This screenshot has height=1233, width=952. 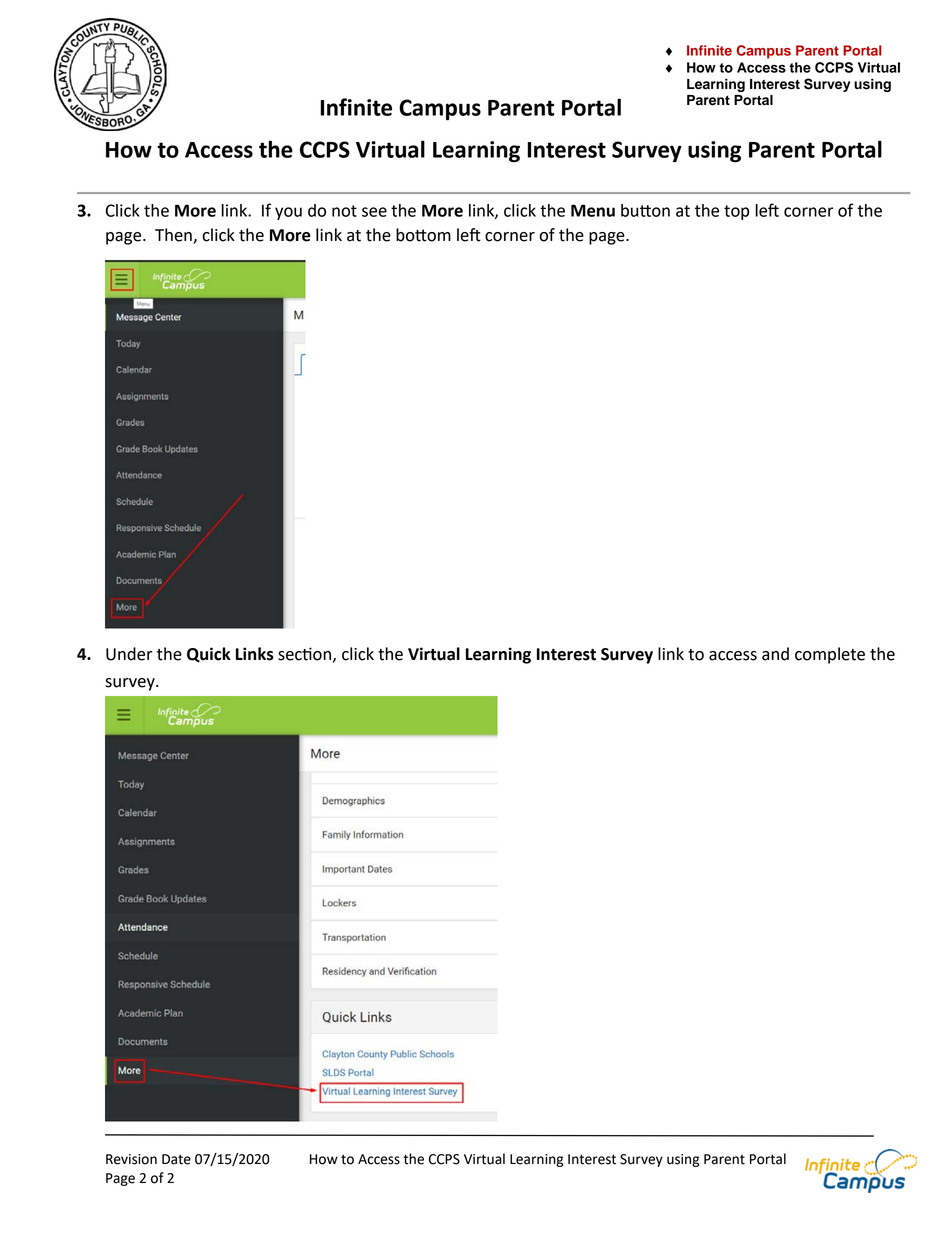 What do you see at coordinates (344, 211) in the screenshot?
I see `not` at bounding box center [344, 211].
